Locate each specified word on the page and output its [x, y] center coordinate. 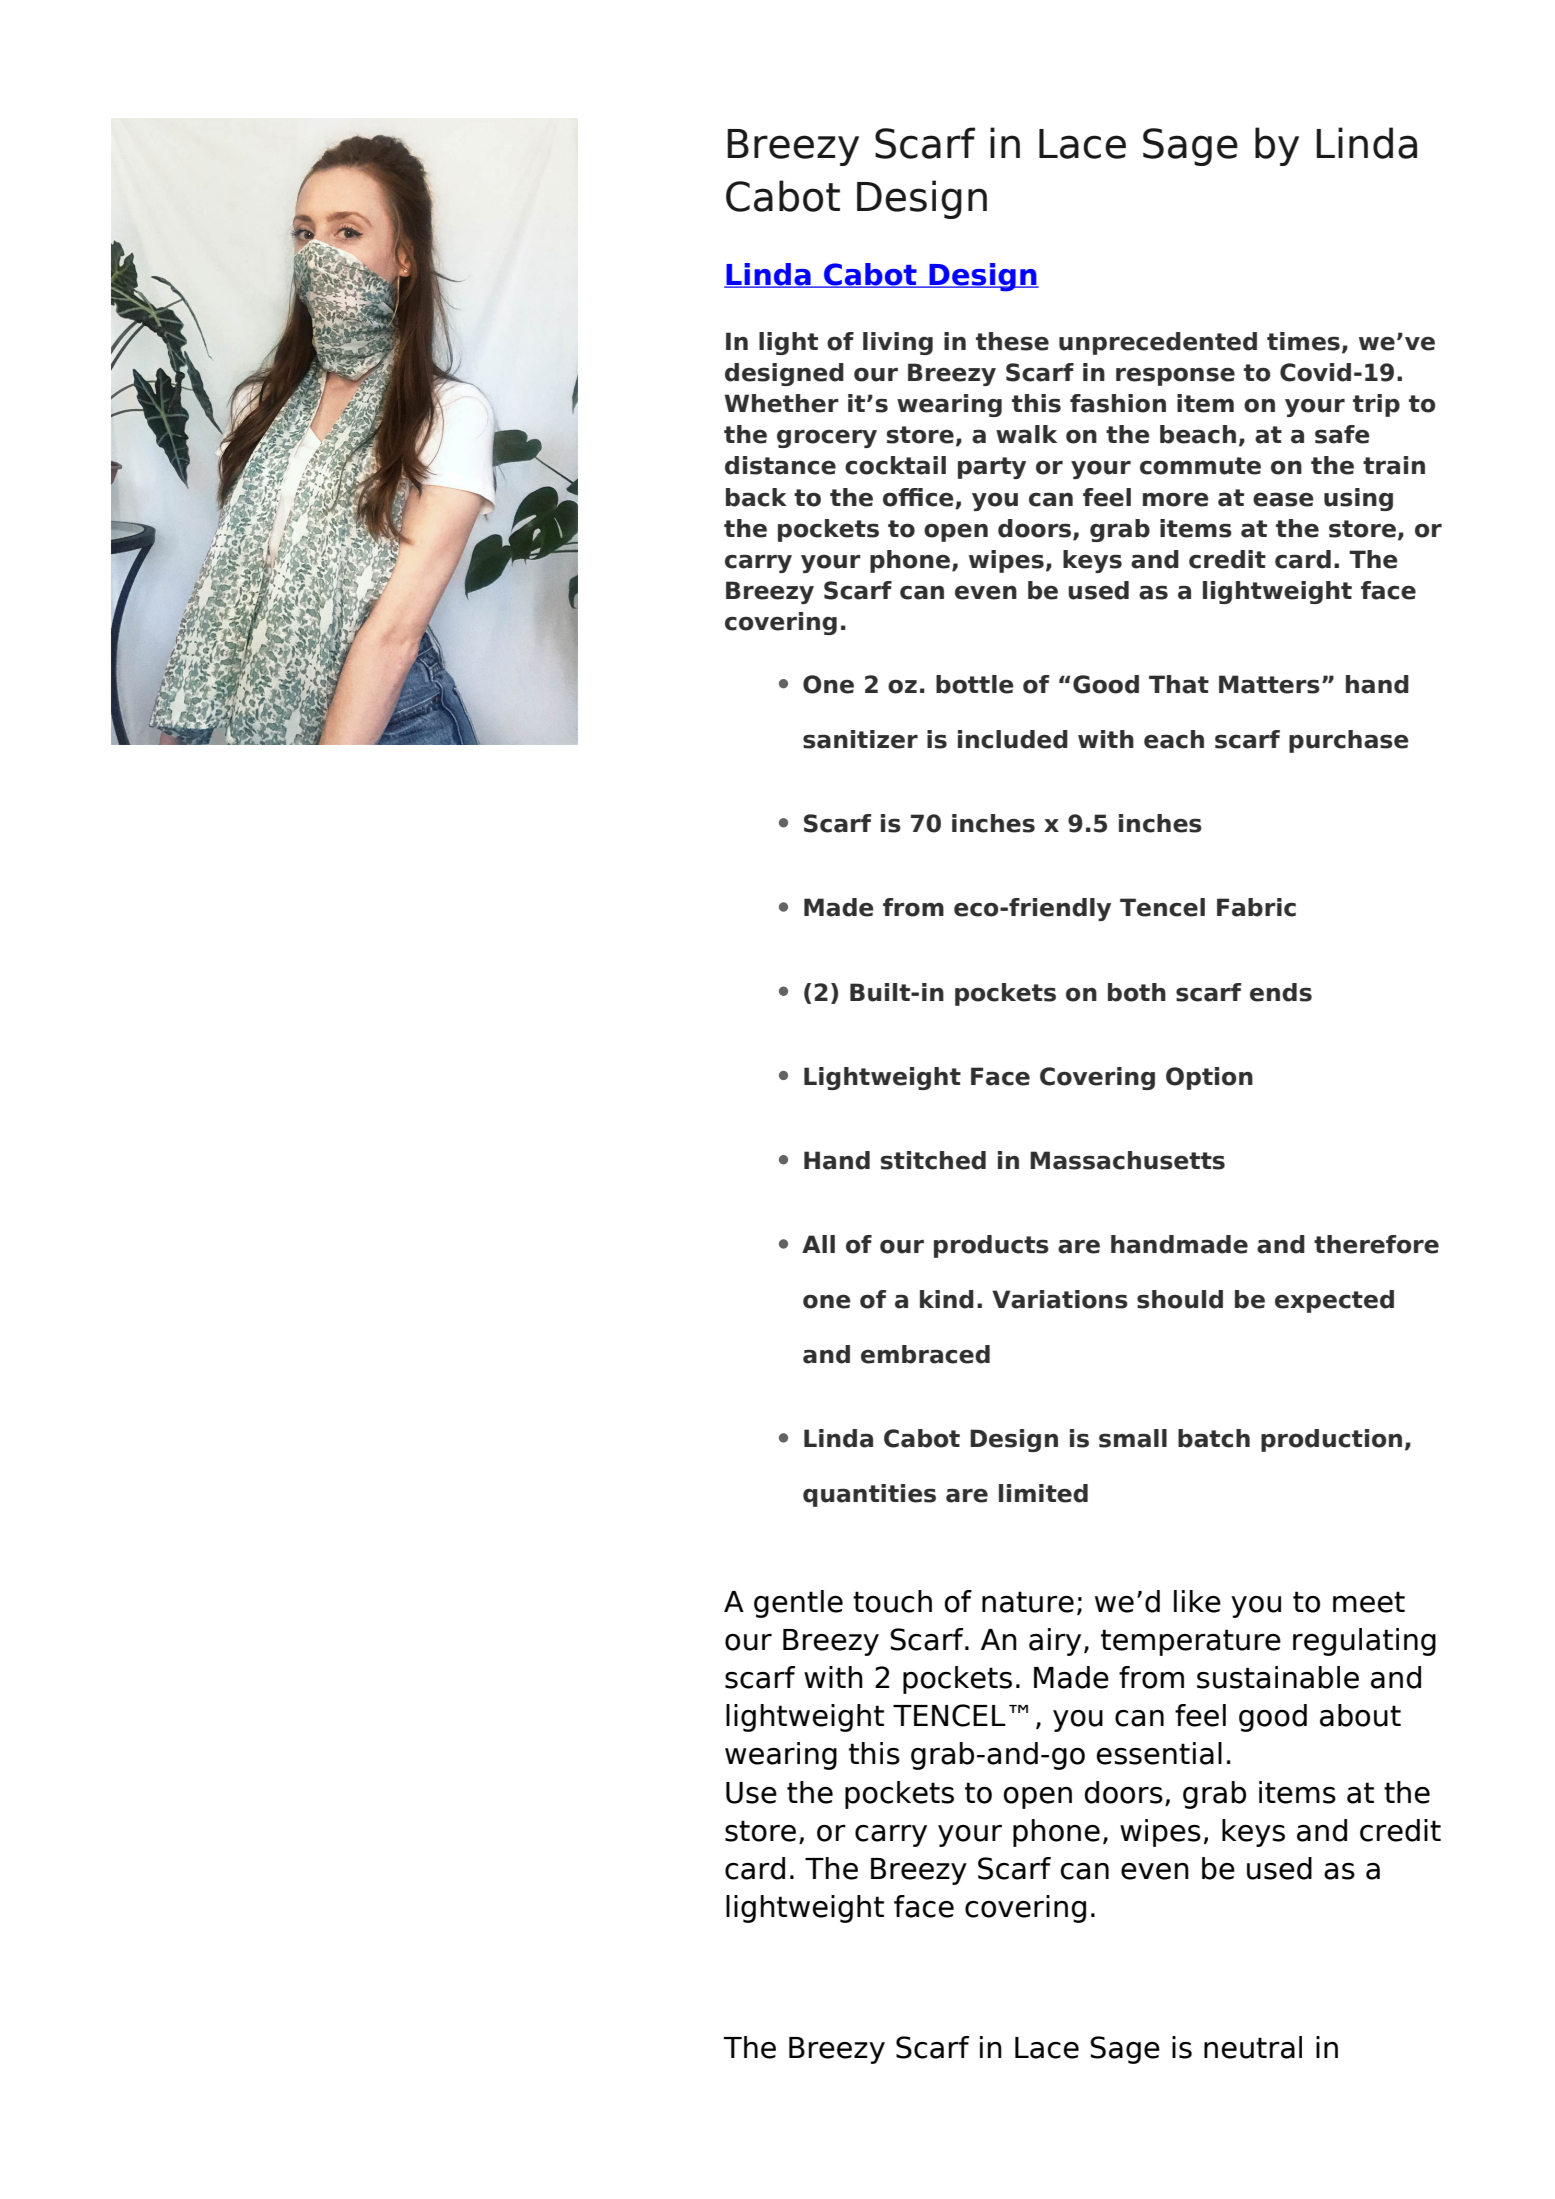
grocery [827, 439]
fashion [1118, 403]
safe [1342, 434]
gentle [798, 1604]
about [1360, 1715]
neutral [1253, 2047]
